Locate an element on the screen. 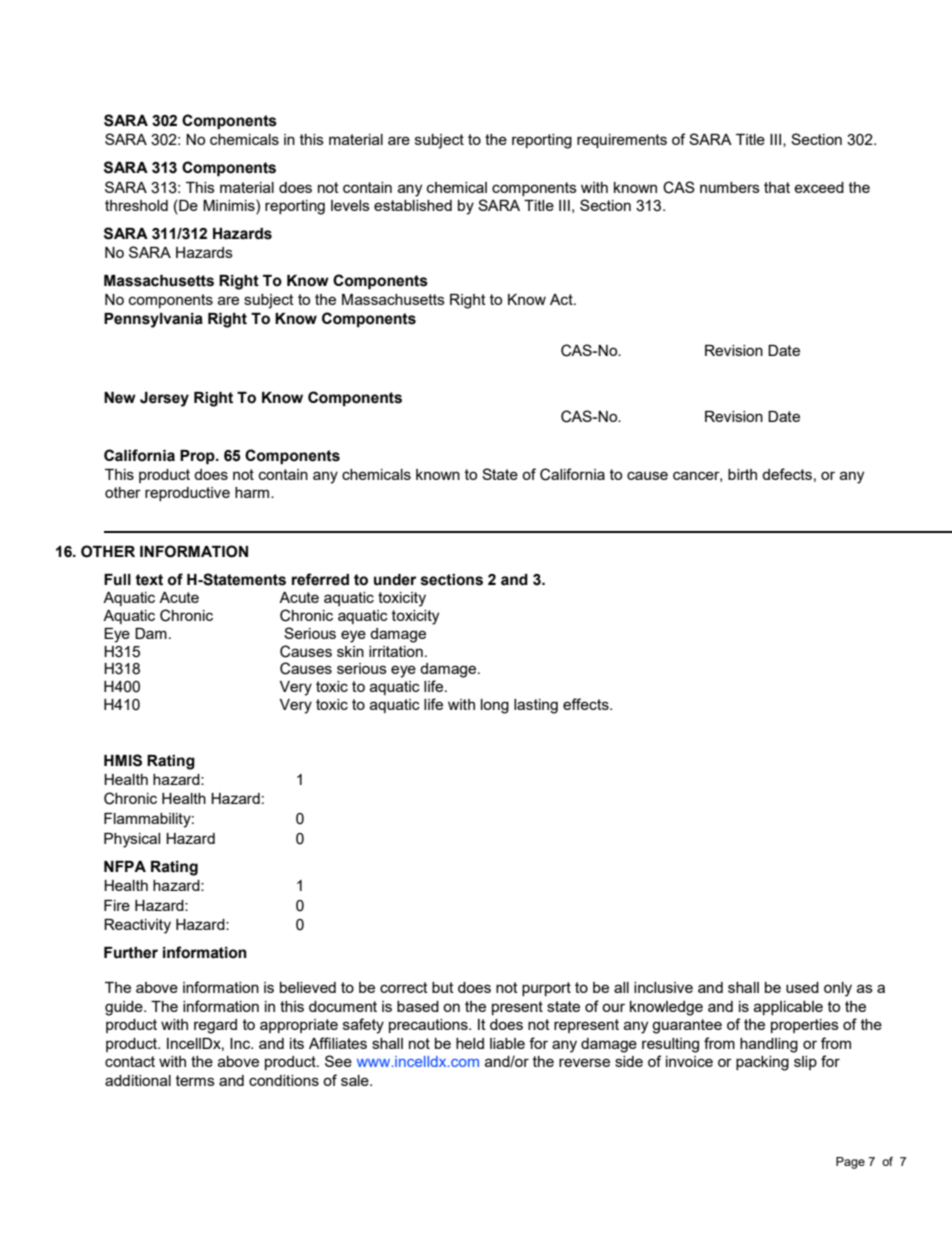 Image resolution: width=952 pixels, height=1233 pixels. effects is located at coordinates (587, 704).
